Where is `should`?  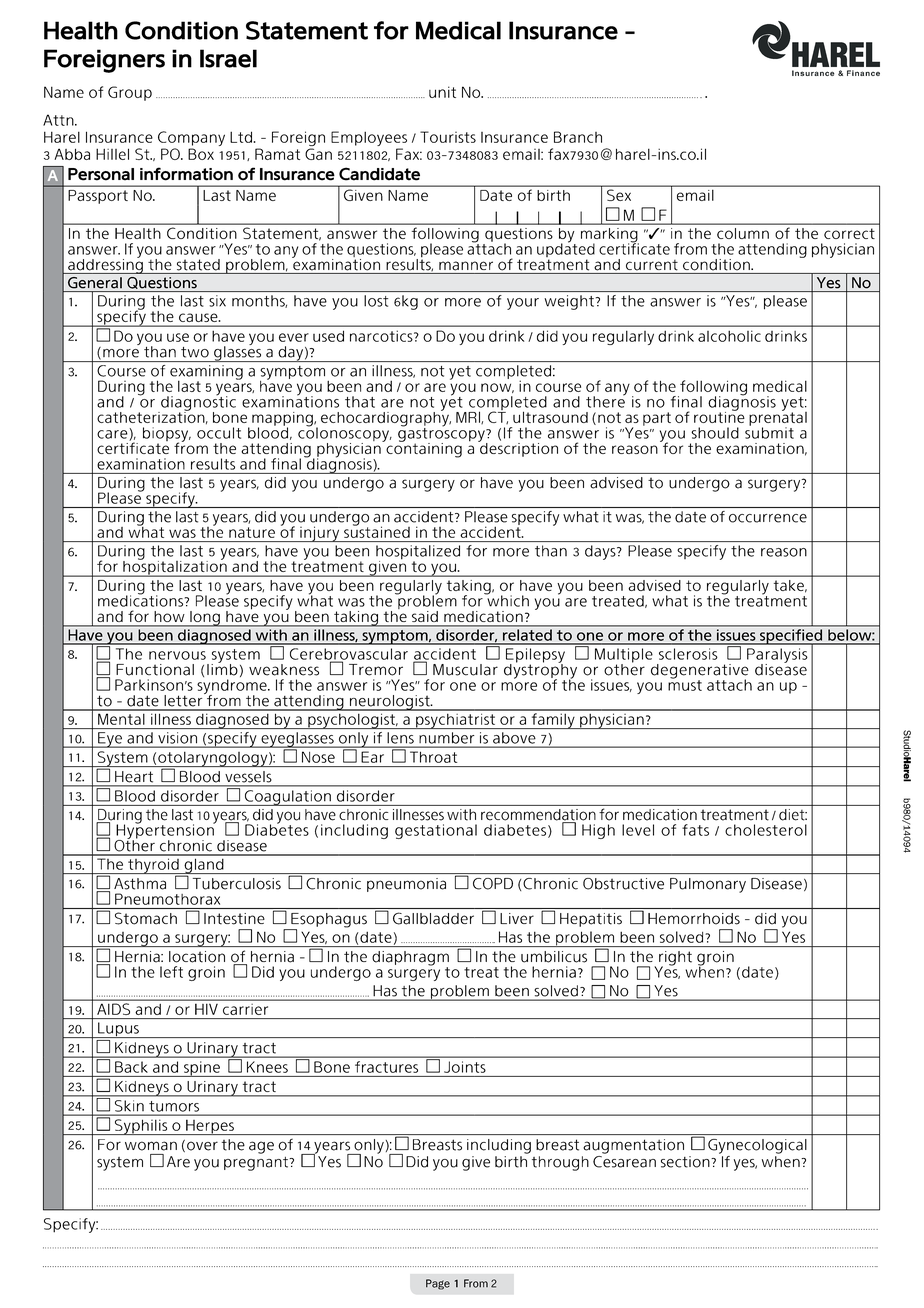
should is located at coordinates (715, 433).
